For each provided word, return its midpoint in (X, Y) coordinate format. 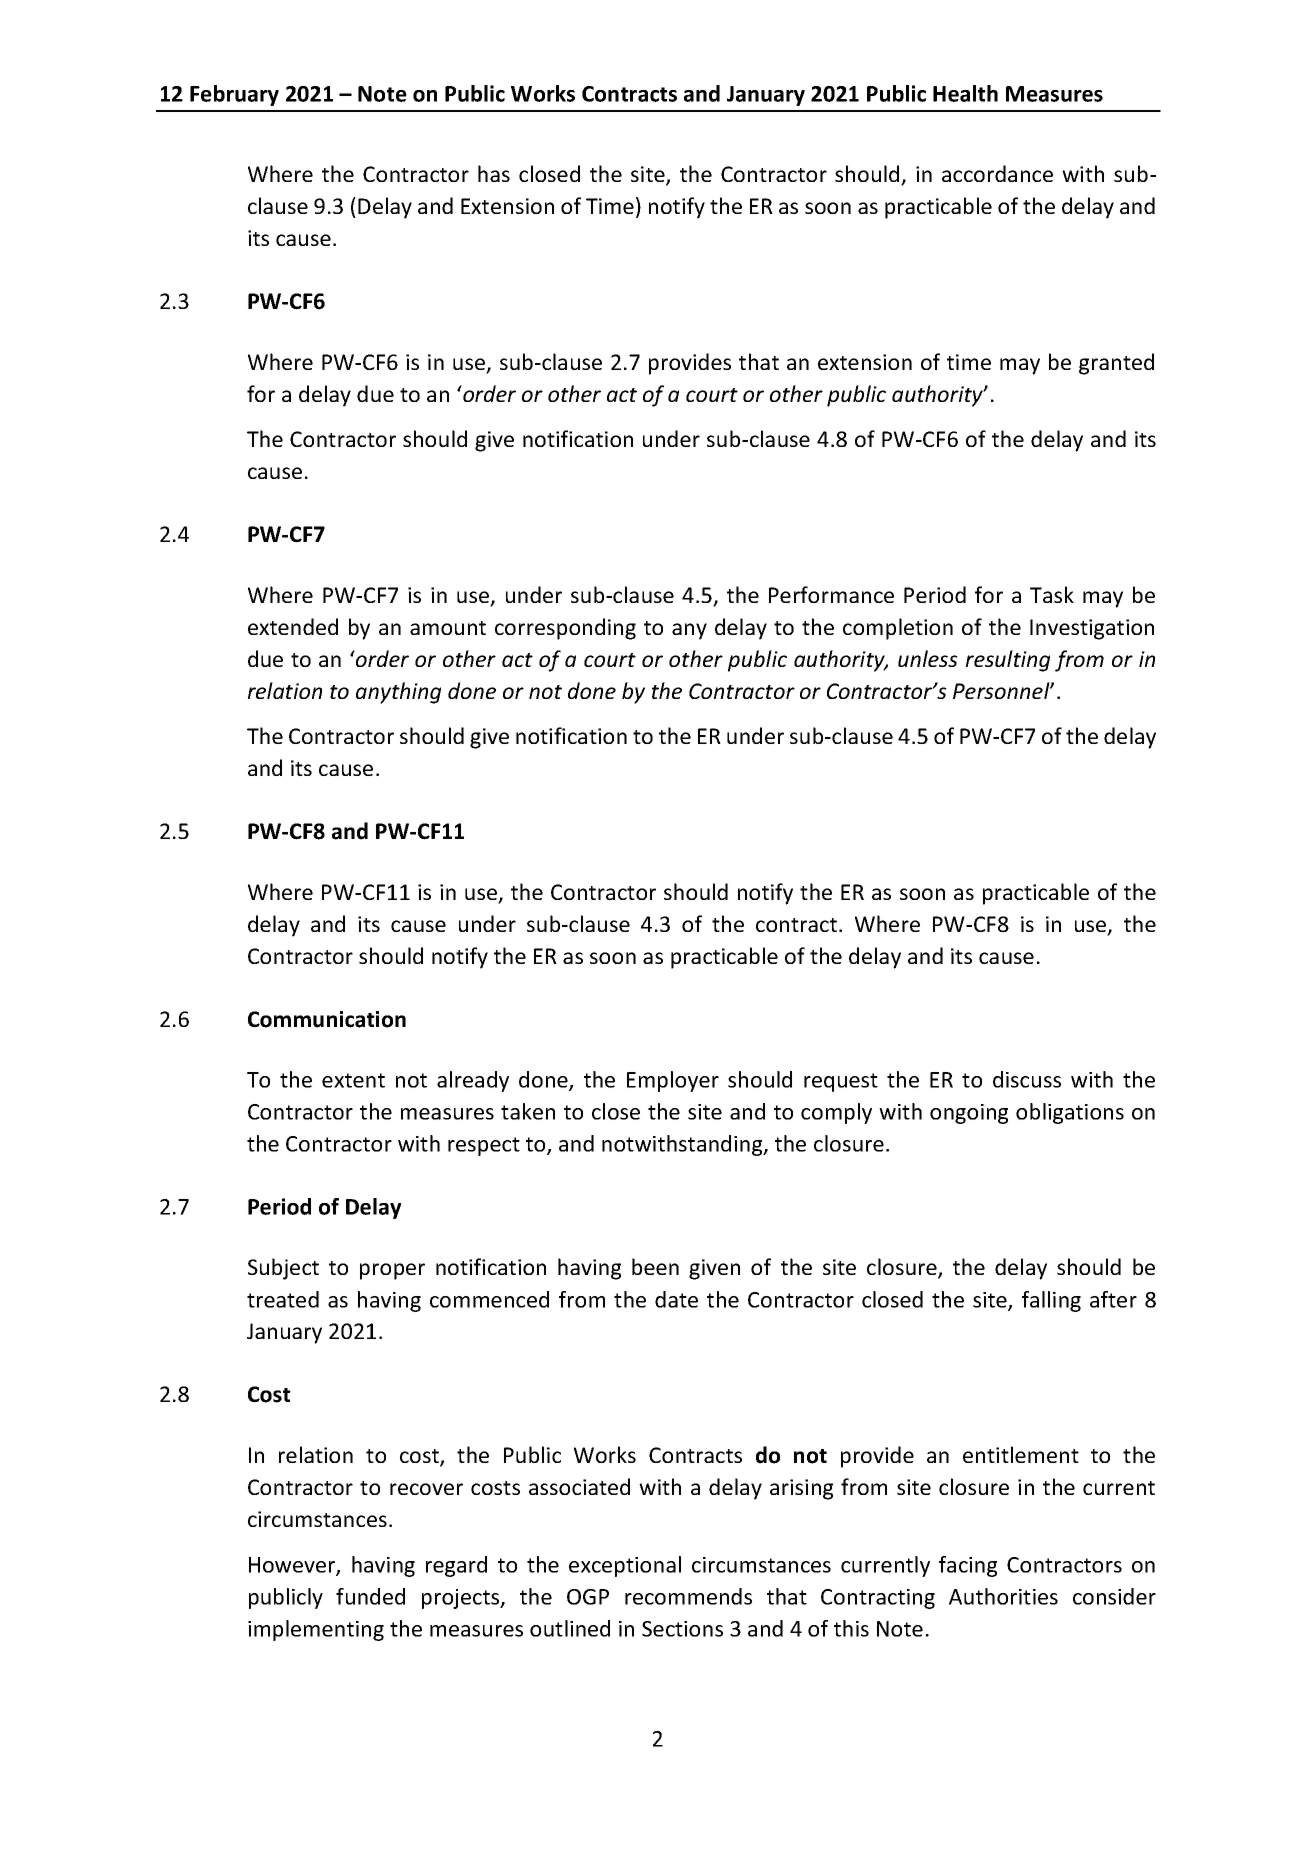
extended (293, 626)
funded (370, 1596)
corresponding (565, 629)
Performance (831, 594)
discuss (1027, 1079)
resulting (1008, 661)
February (234, 95)
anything (398, 693)
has (494, 173)
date (676, 1299)
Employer (673, 1081)
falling (1051, 1301)
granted (1116, 364)
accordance (997, 173)
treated (283, 1299)
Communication (327, 1019)
